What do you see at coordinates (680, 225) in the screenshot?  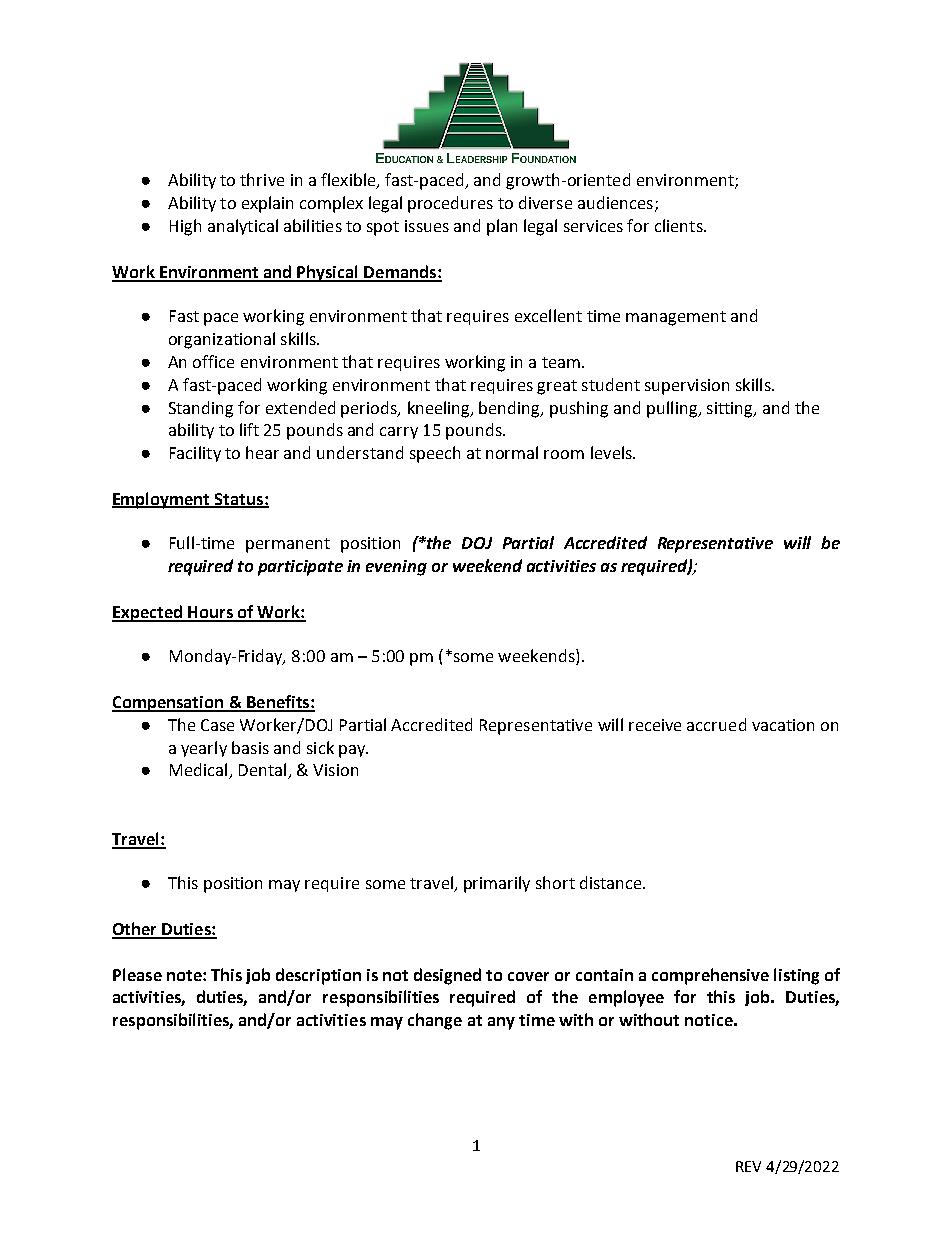 I see `clients` at bounding box center [680, 225].
